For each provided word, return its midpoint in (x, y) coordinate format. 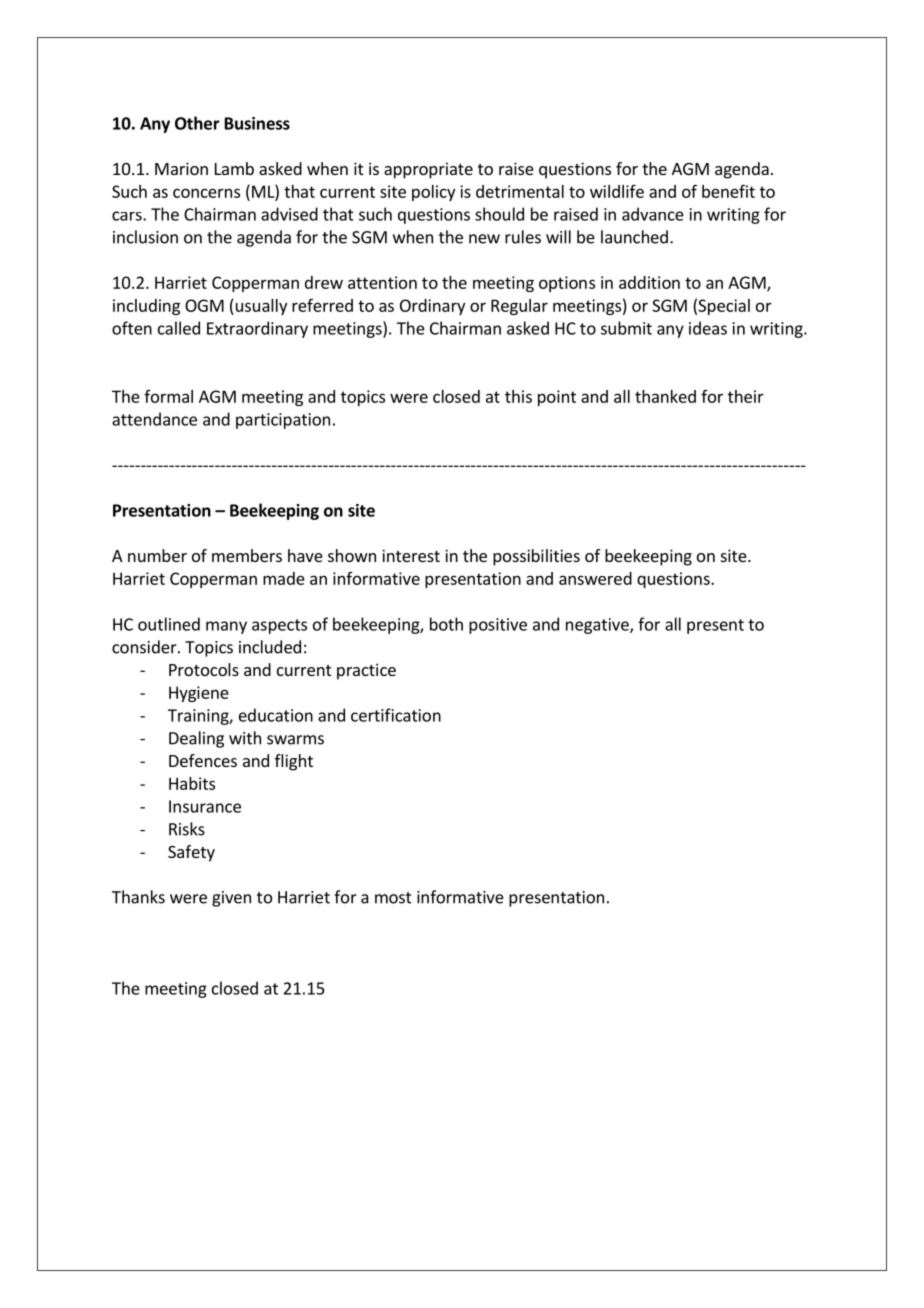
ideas (708, 328)
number (157, 555)
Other (197, 123)
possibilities (536, 557)
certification (396, 715)
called (179, 328)
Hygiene (199, 694)
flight (294, 762)
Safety (191, 853)
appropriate (428, 170)
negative (598, 626)
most (393, 898)
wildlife (617, 191)
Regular (519, 307)
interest (411, 555)
